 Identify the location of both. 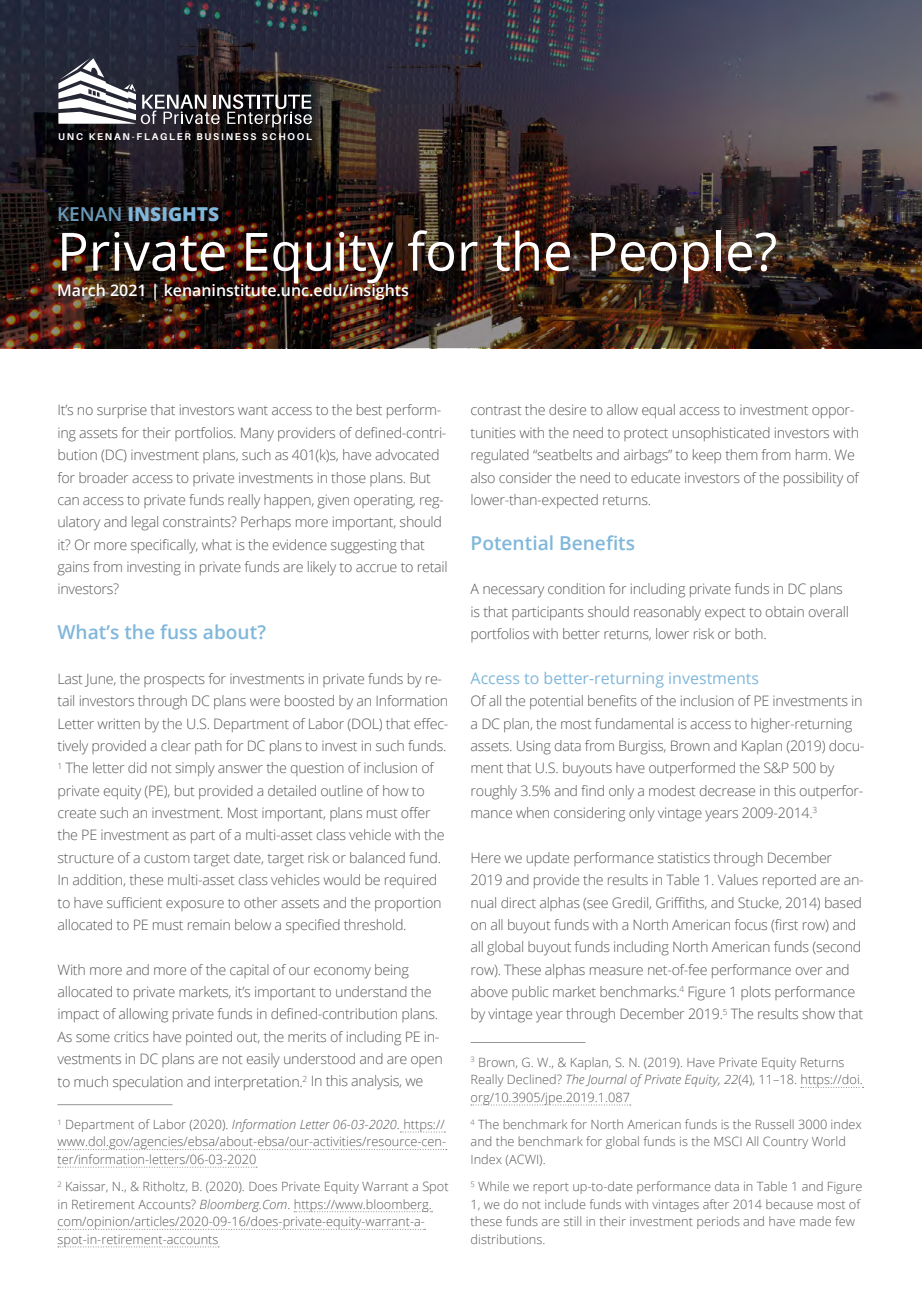
(750, 633).
